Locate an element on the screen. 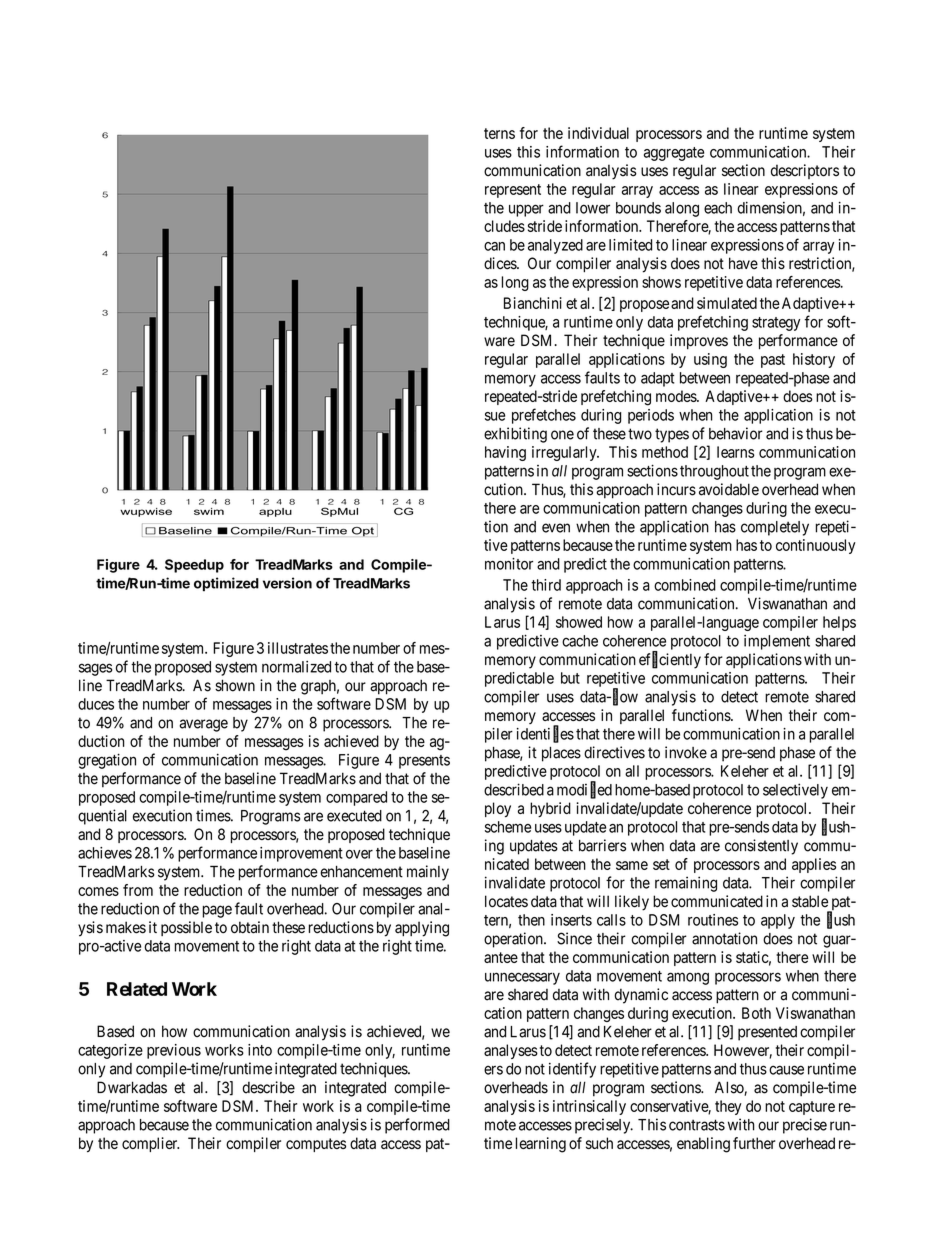 Image resolution: width=952 pixels, height=1233 pixels. average is located at coordinates (203, 725).
